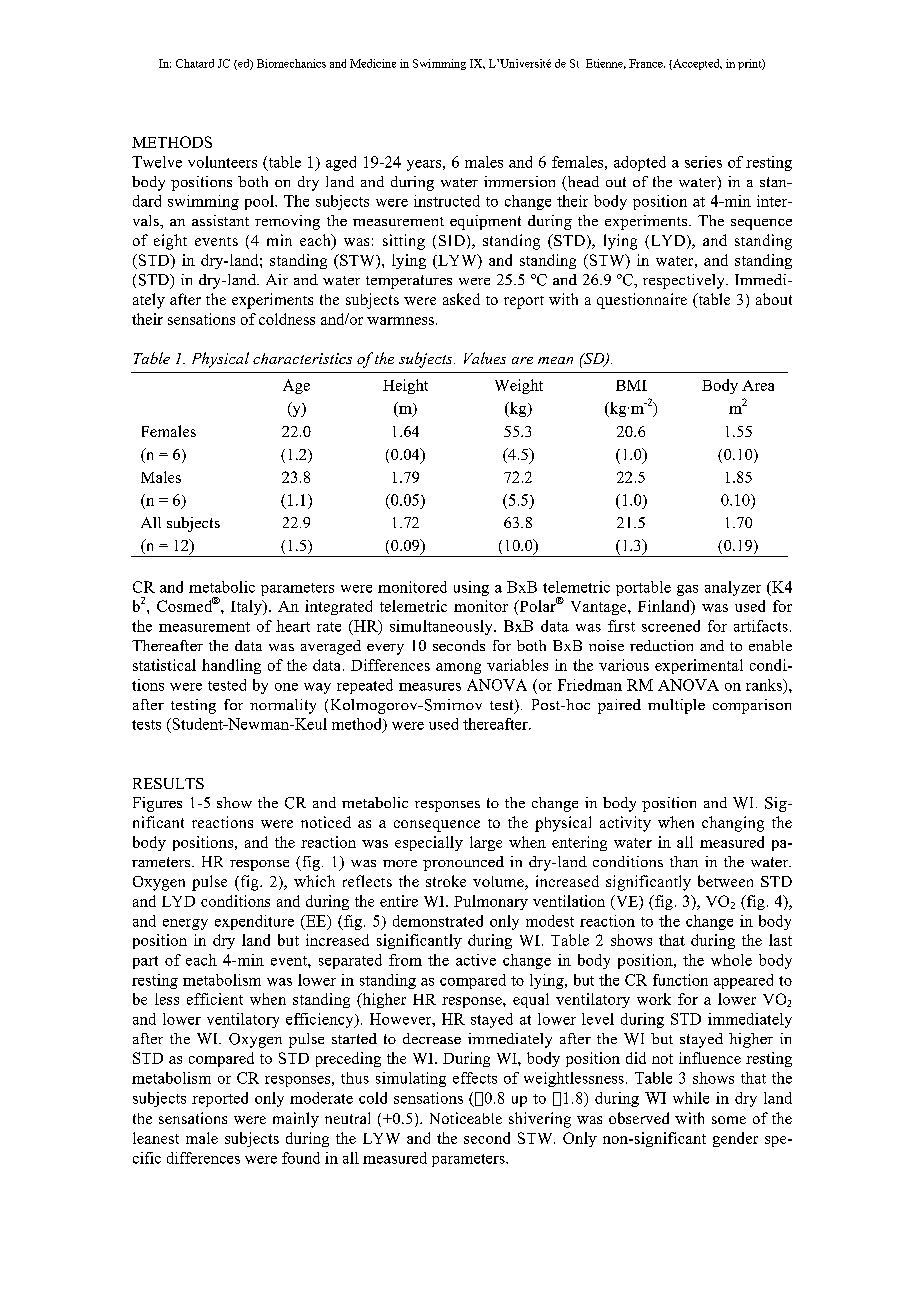  Describe the element at coordinates (156, 1138) in the screenshot. I see `leanest` at that location.
